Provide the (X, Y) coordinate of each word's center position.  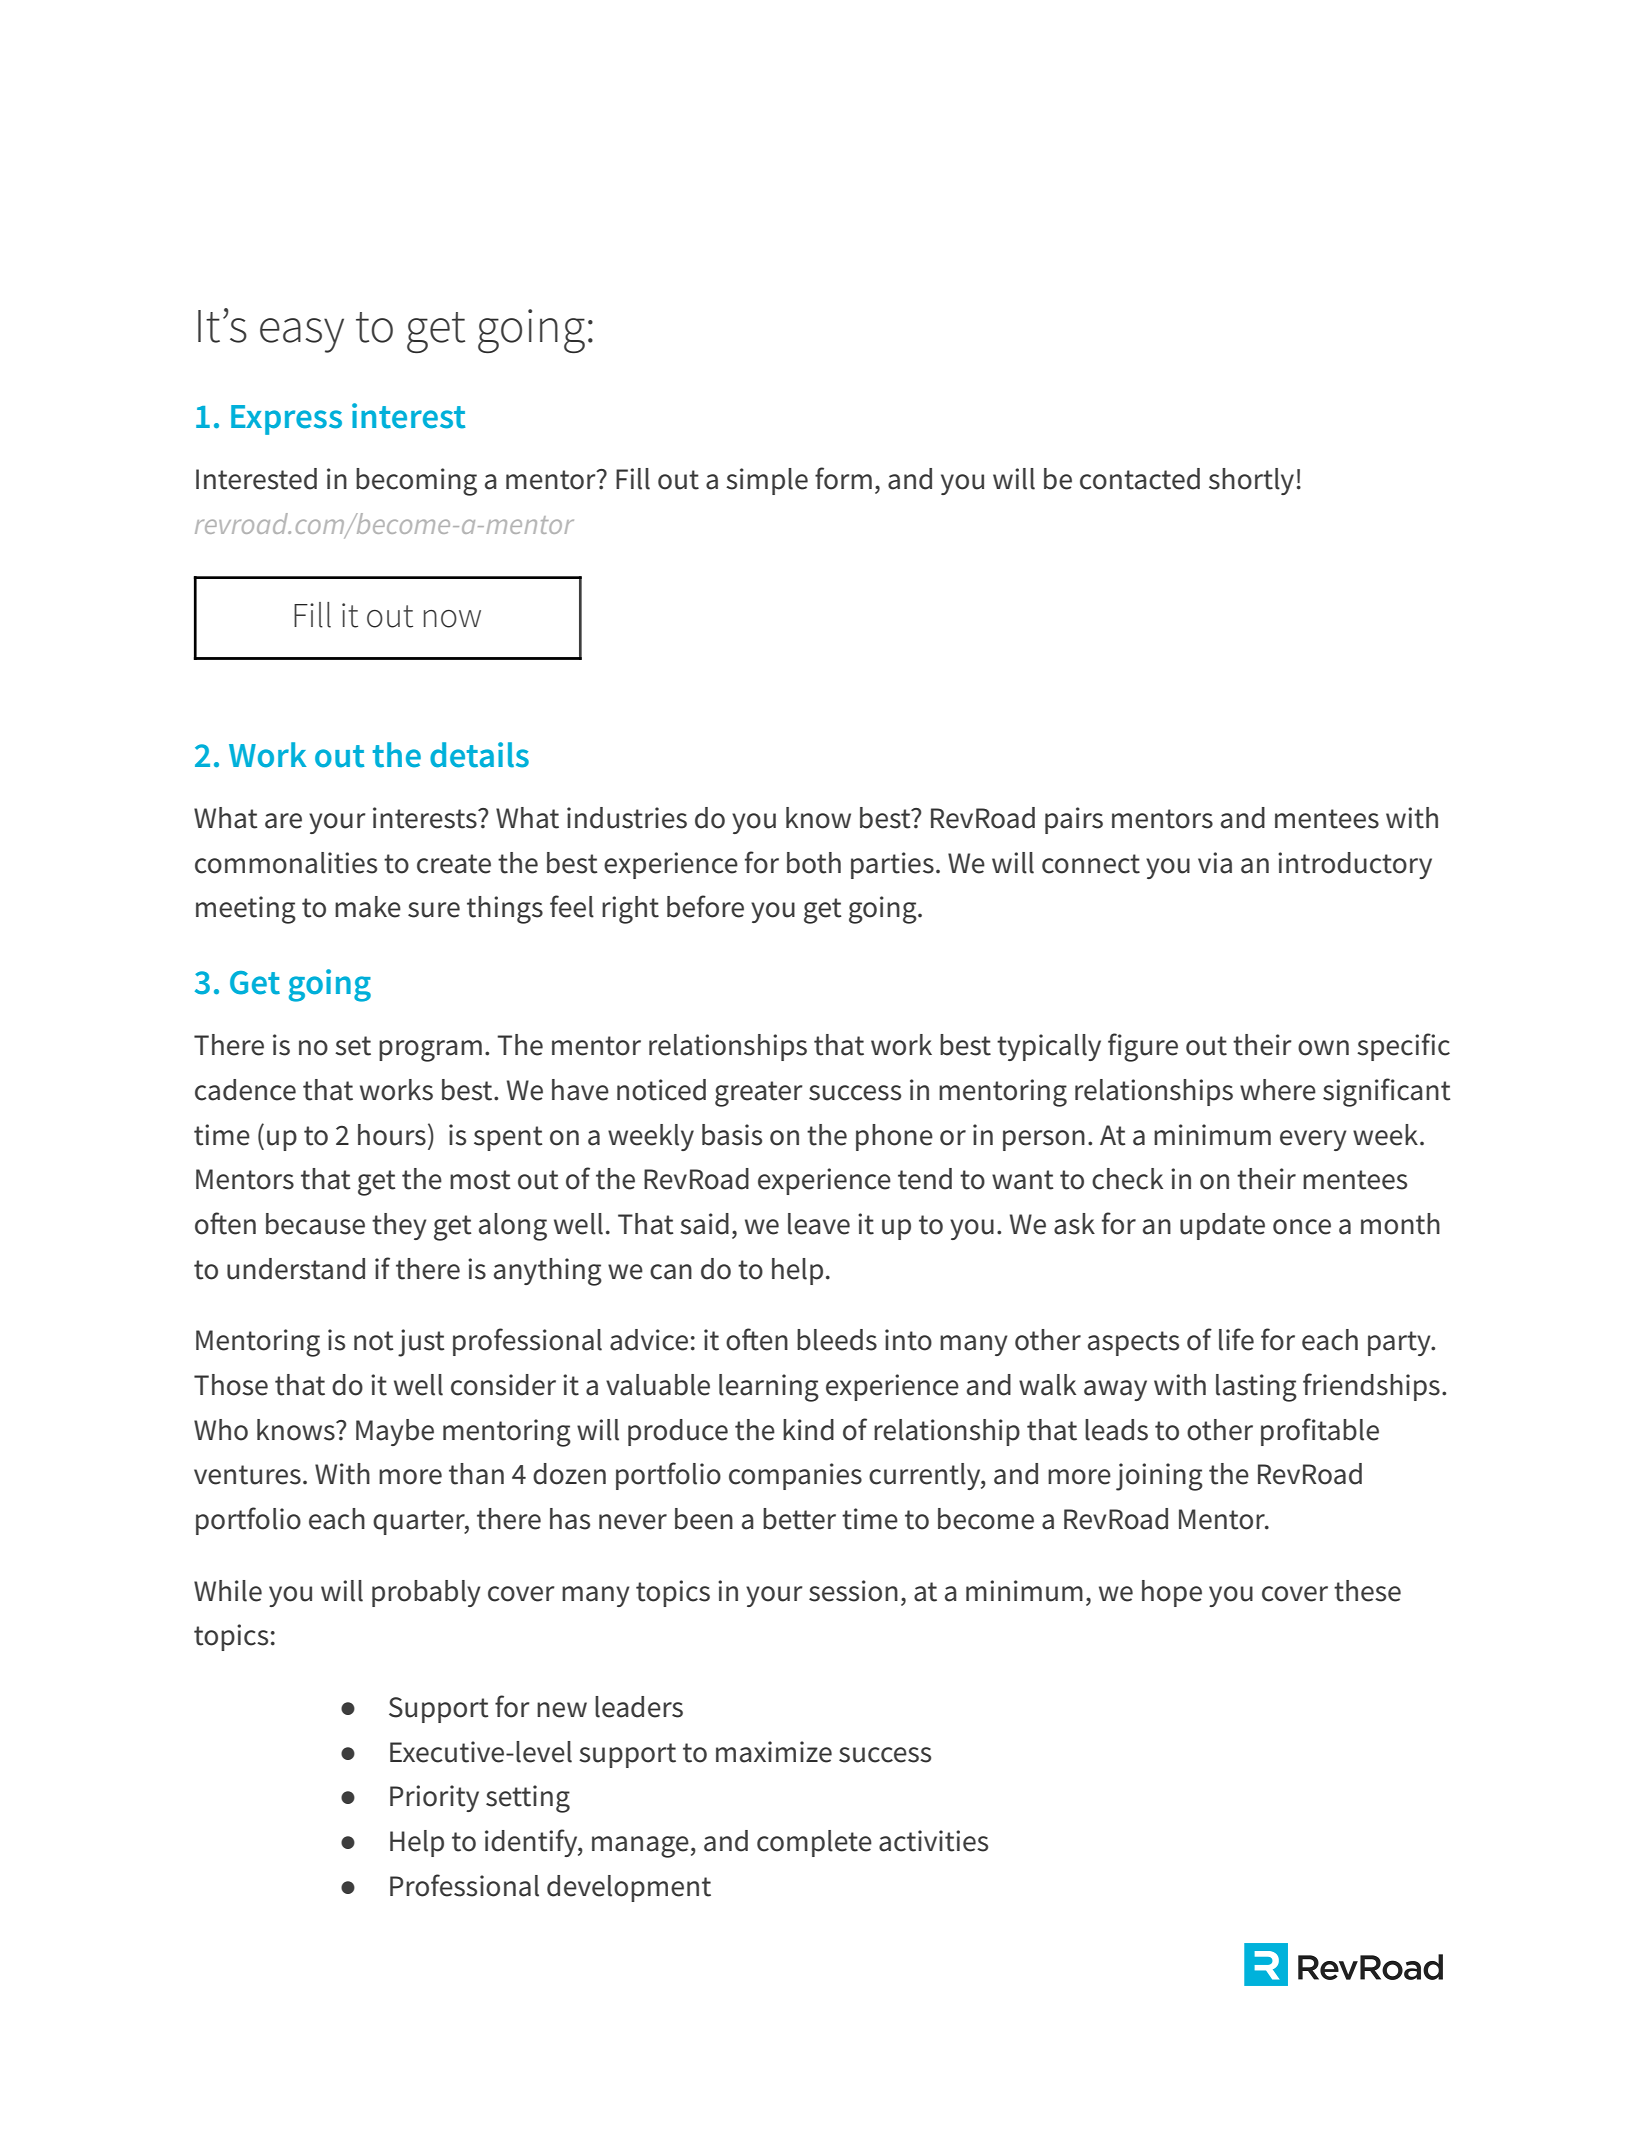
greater (759, 1094)
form (843, 478)
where (1278, 1090)
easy (302, 335)
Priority (434, 1798)
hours (392, 1135)
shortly (1251, 481)
